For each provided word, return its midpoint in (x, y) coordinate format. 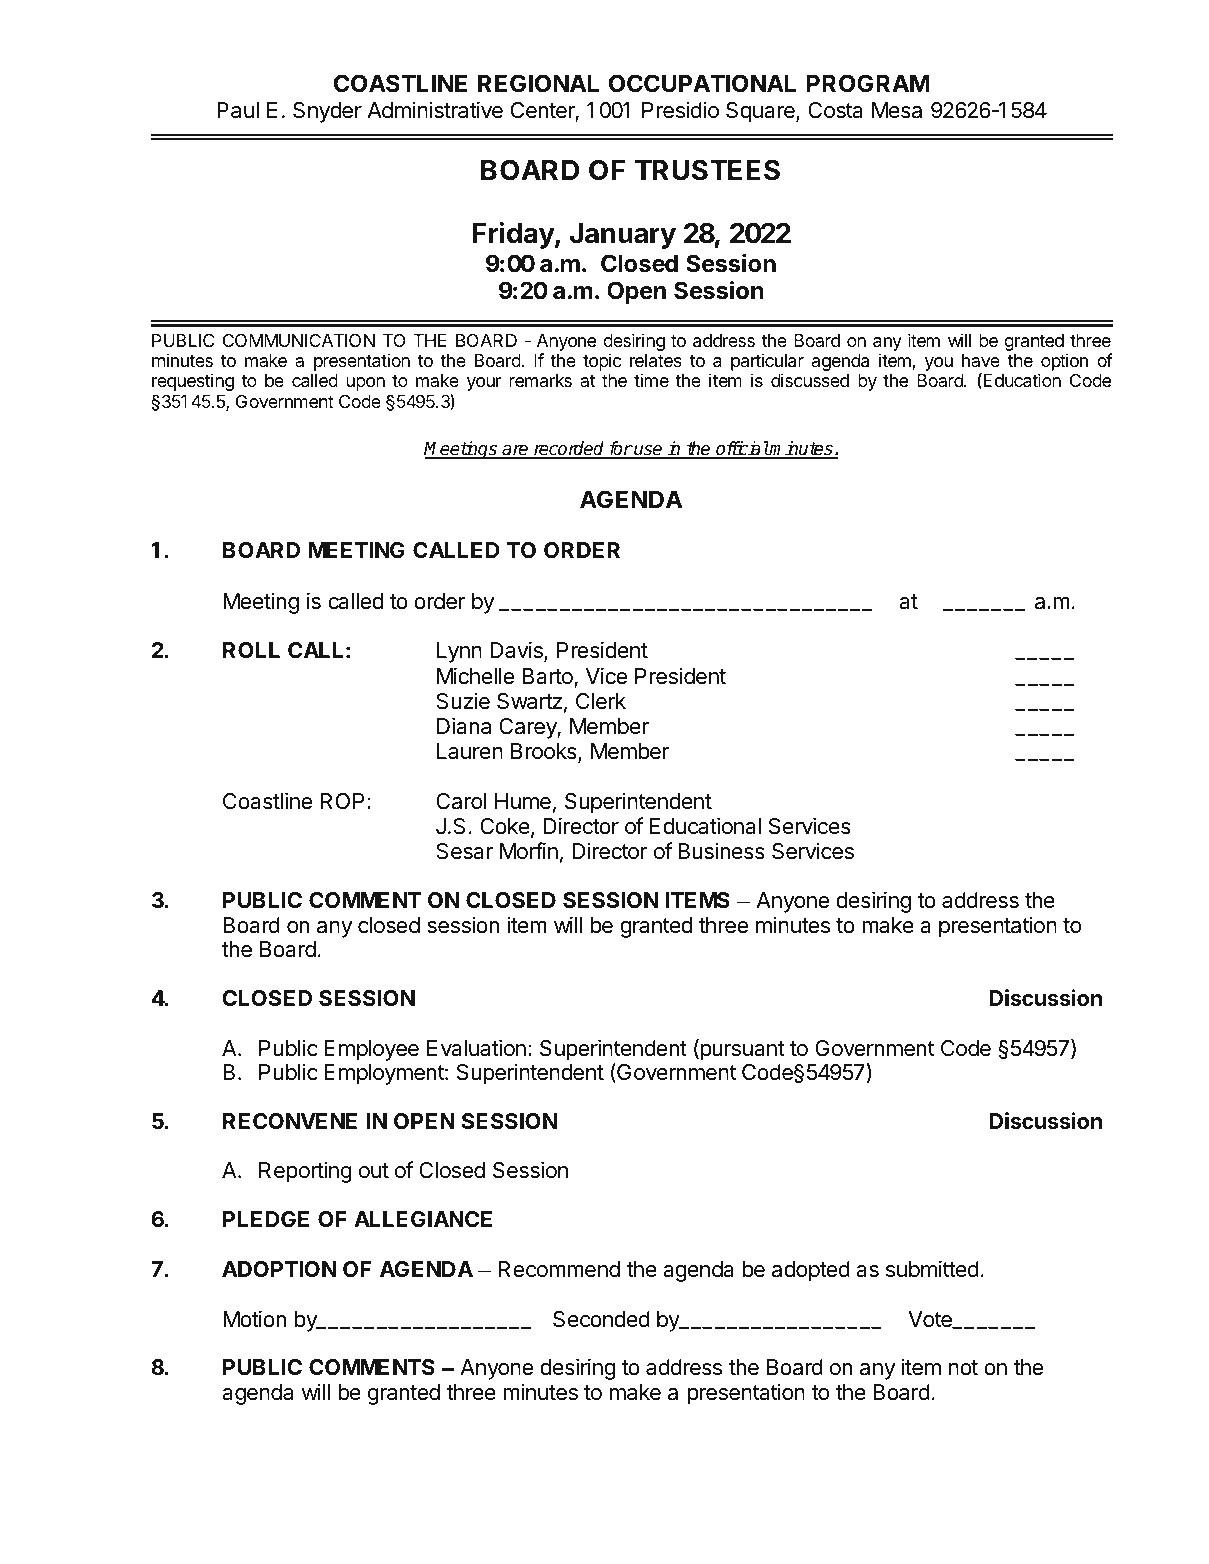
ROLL (251, 650)
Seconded (601, 1319)
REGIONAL (538, 83)
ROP (342, 801)
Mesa (897, 110)
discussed (810, 380)
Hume (523, 801)
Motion (255, 1318)
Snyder (327, 112)
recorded (569, 449)
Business (721, 851)
